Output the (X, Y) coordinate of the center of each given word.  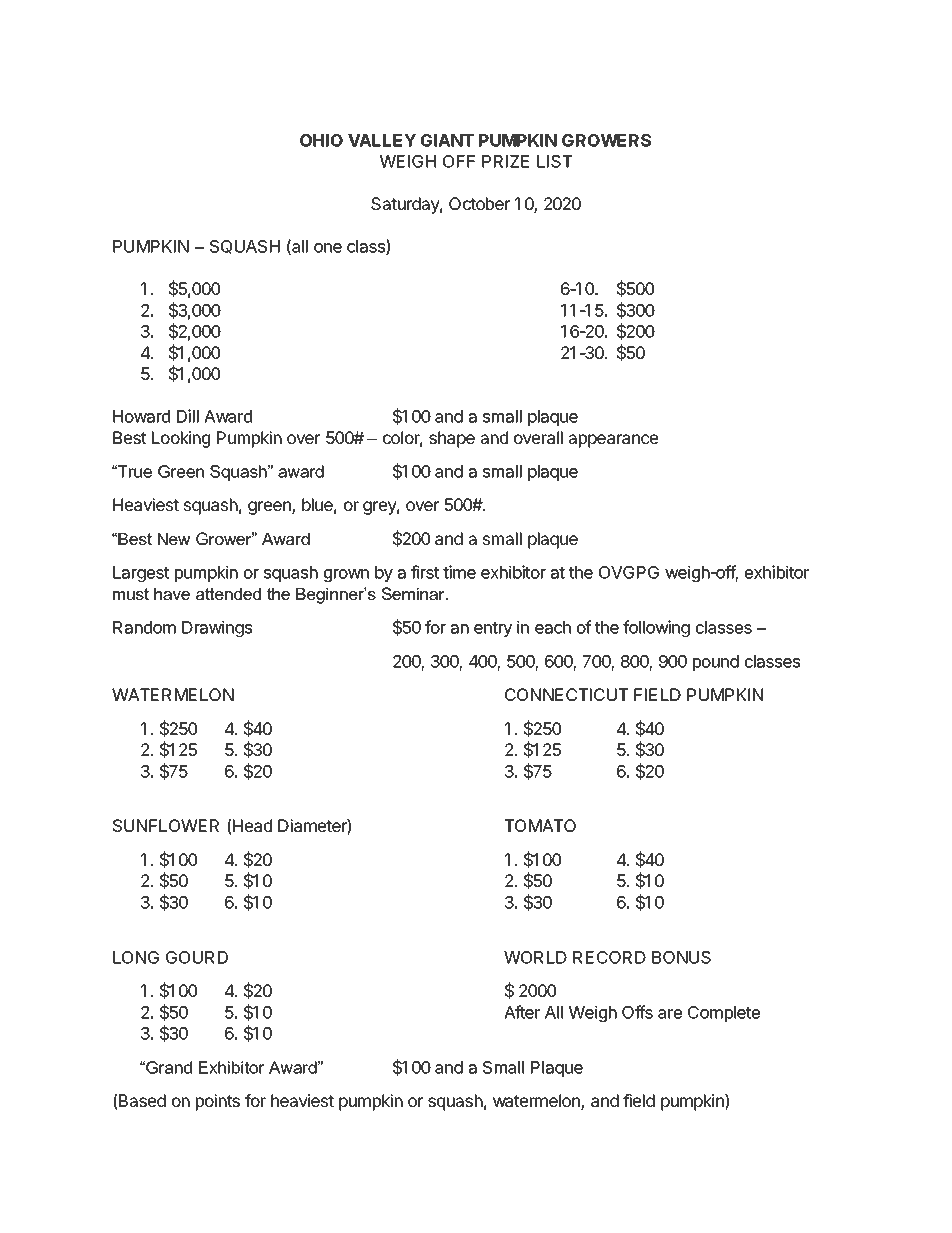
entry (493, 629)
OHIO (321, 140)
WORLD (535, 957)
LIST (554, 161)
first (425, 572)
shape (452, 439)
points (218, 1102)
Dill (188, 416)
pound (716, 663)
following (656, 628)
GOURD (197, 957)
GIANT (447, 140)
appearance (613, 441)
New (174, 539)
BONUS (681, 957)
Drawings (217, 628)
